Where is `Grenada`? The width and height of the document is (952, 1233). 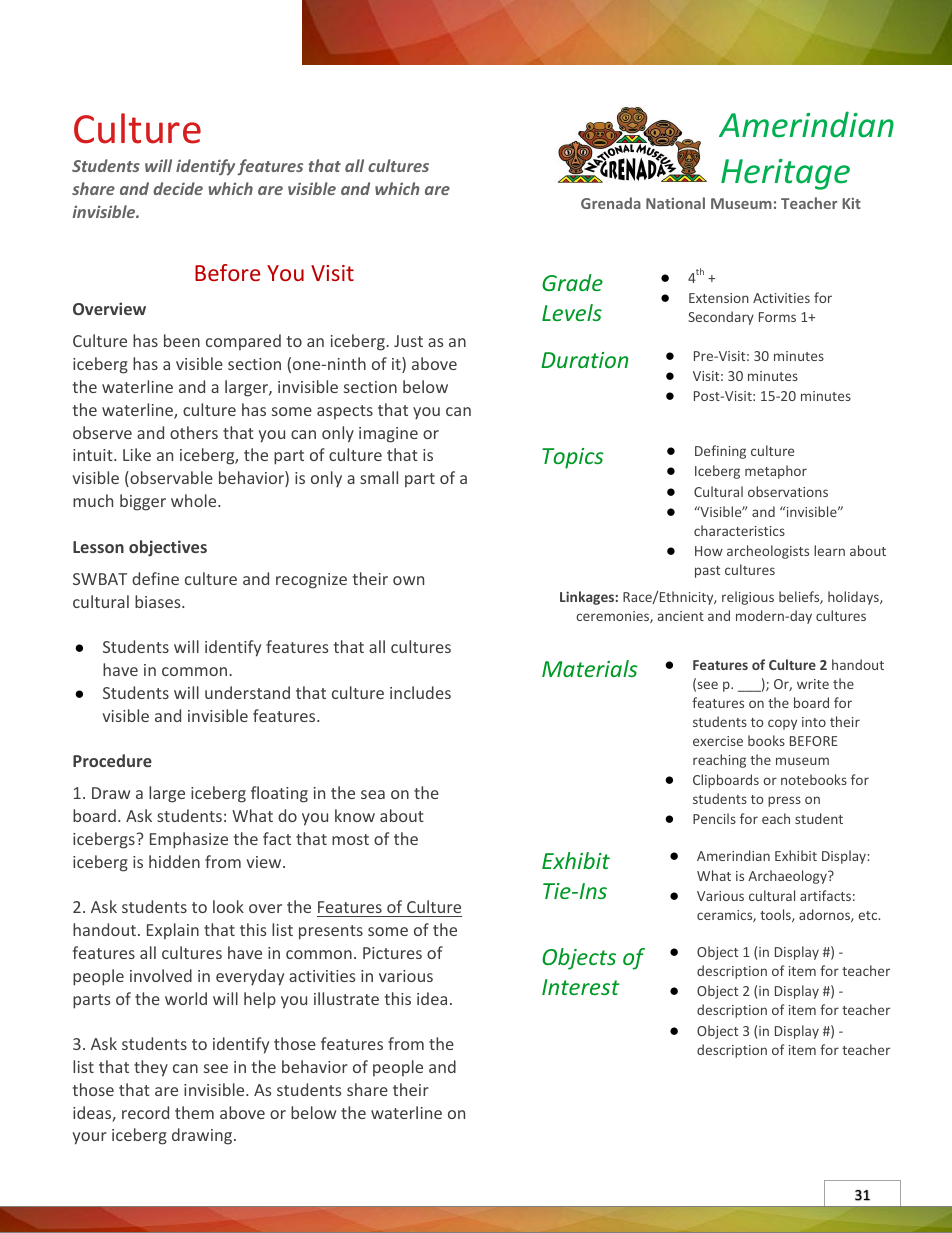
Grenada is located at coordinates (611, 203).
